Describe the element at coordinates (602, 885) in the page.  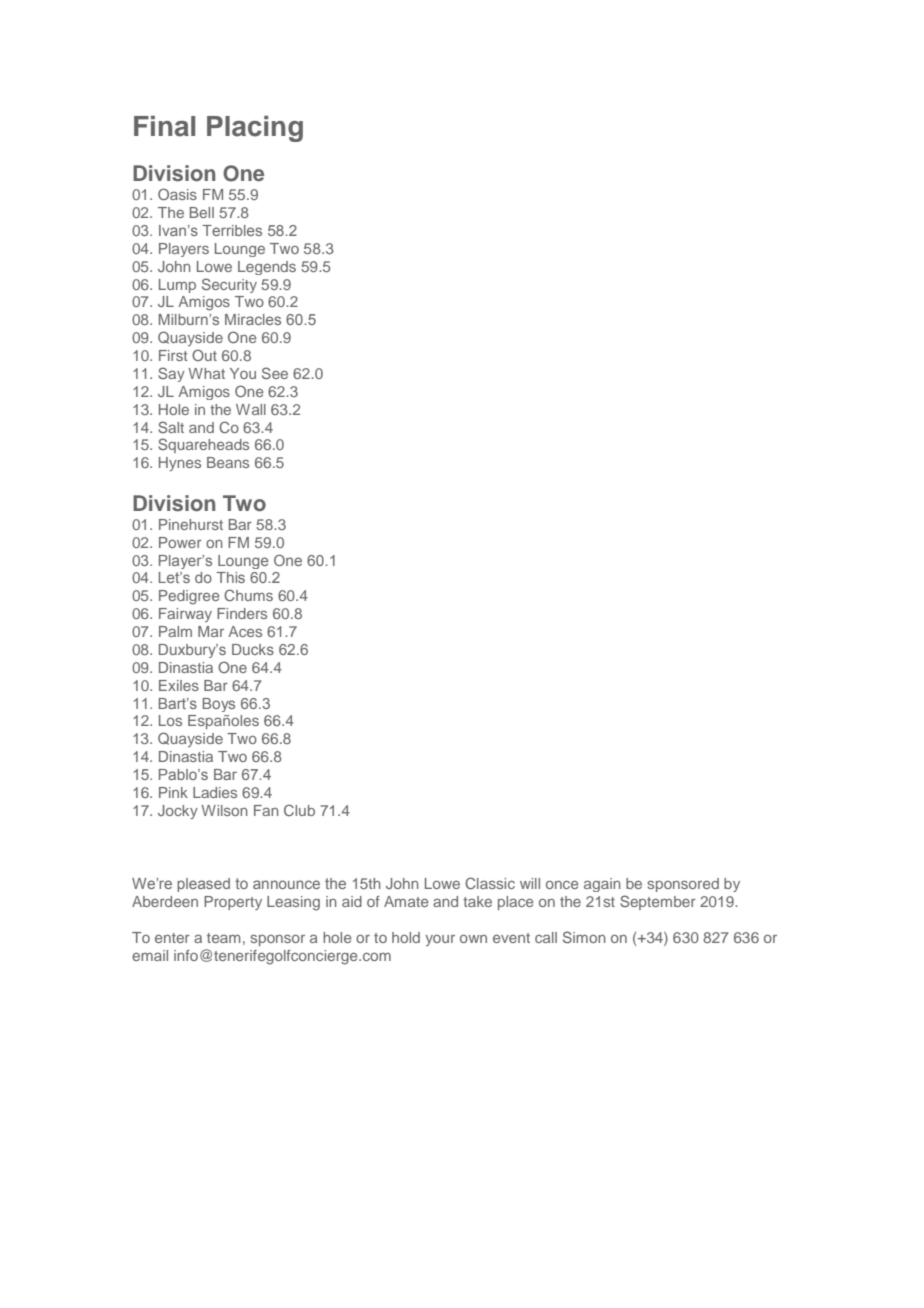
I see `again` at that location.
